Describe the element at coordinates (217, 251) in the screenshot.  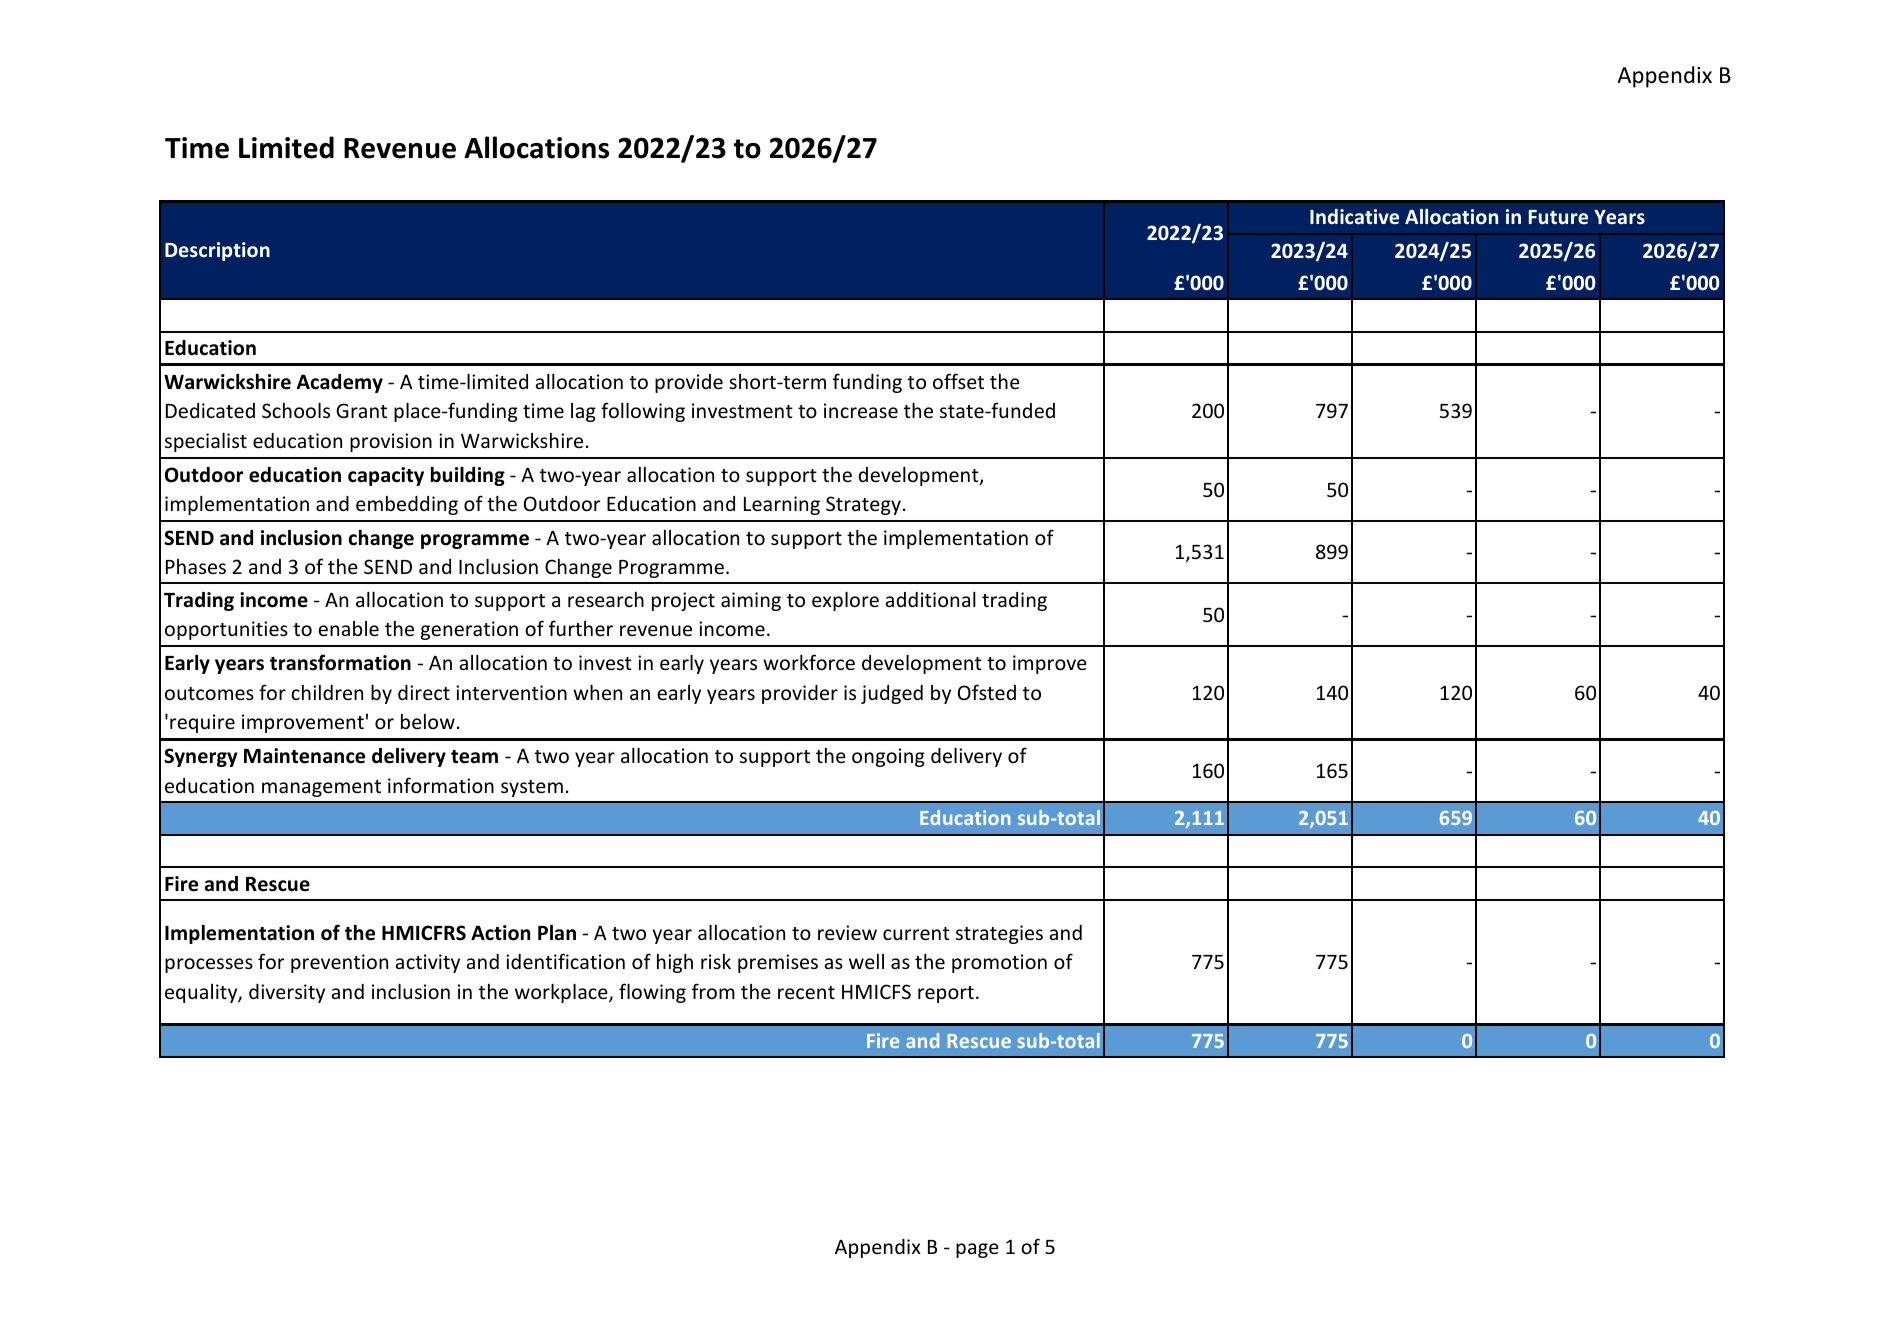
I see `Description` at that location.
